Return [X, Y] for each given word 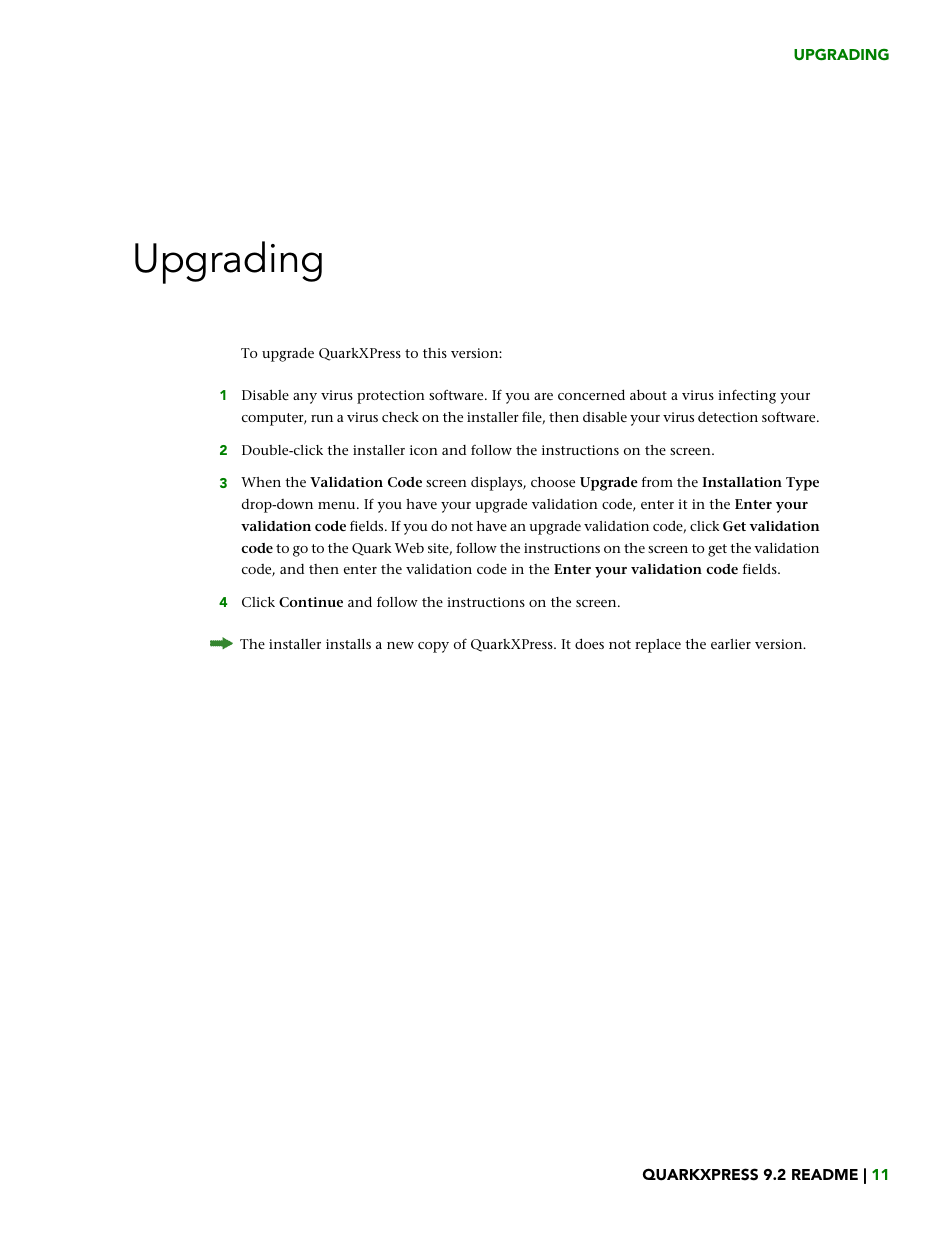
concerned [591, 394]
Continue [311, 602]
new [400, 645]
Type [802, 484]
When [261, 482]
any [305, 398]
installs [348, 644]
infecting [747, 396]
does [589, 643]
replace [658, 646]
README [825, 1174]
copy [433, 647]
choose [553, 482]
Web [409, 548]
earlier [731, 644]
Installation [742, 482]
